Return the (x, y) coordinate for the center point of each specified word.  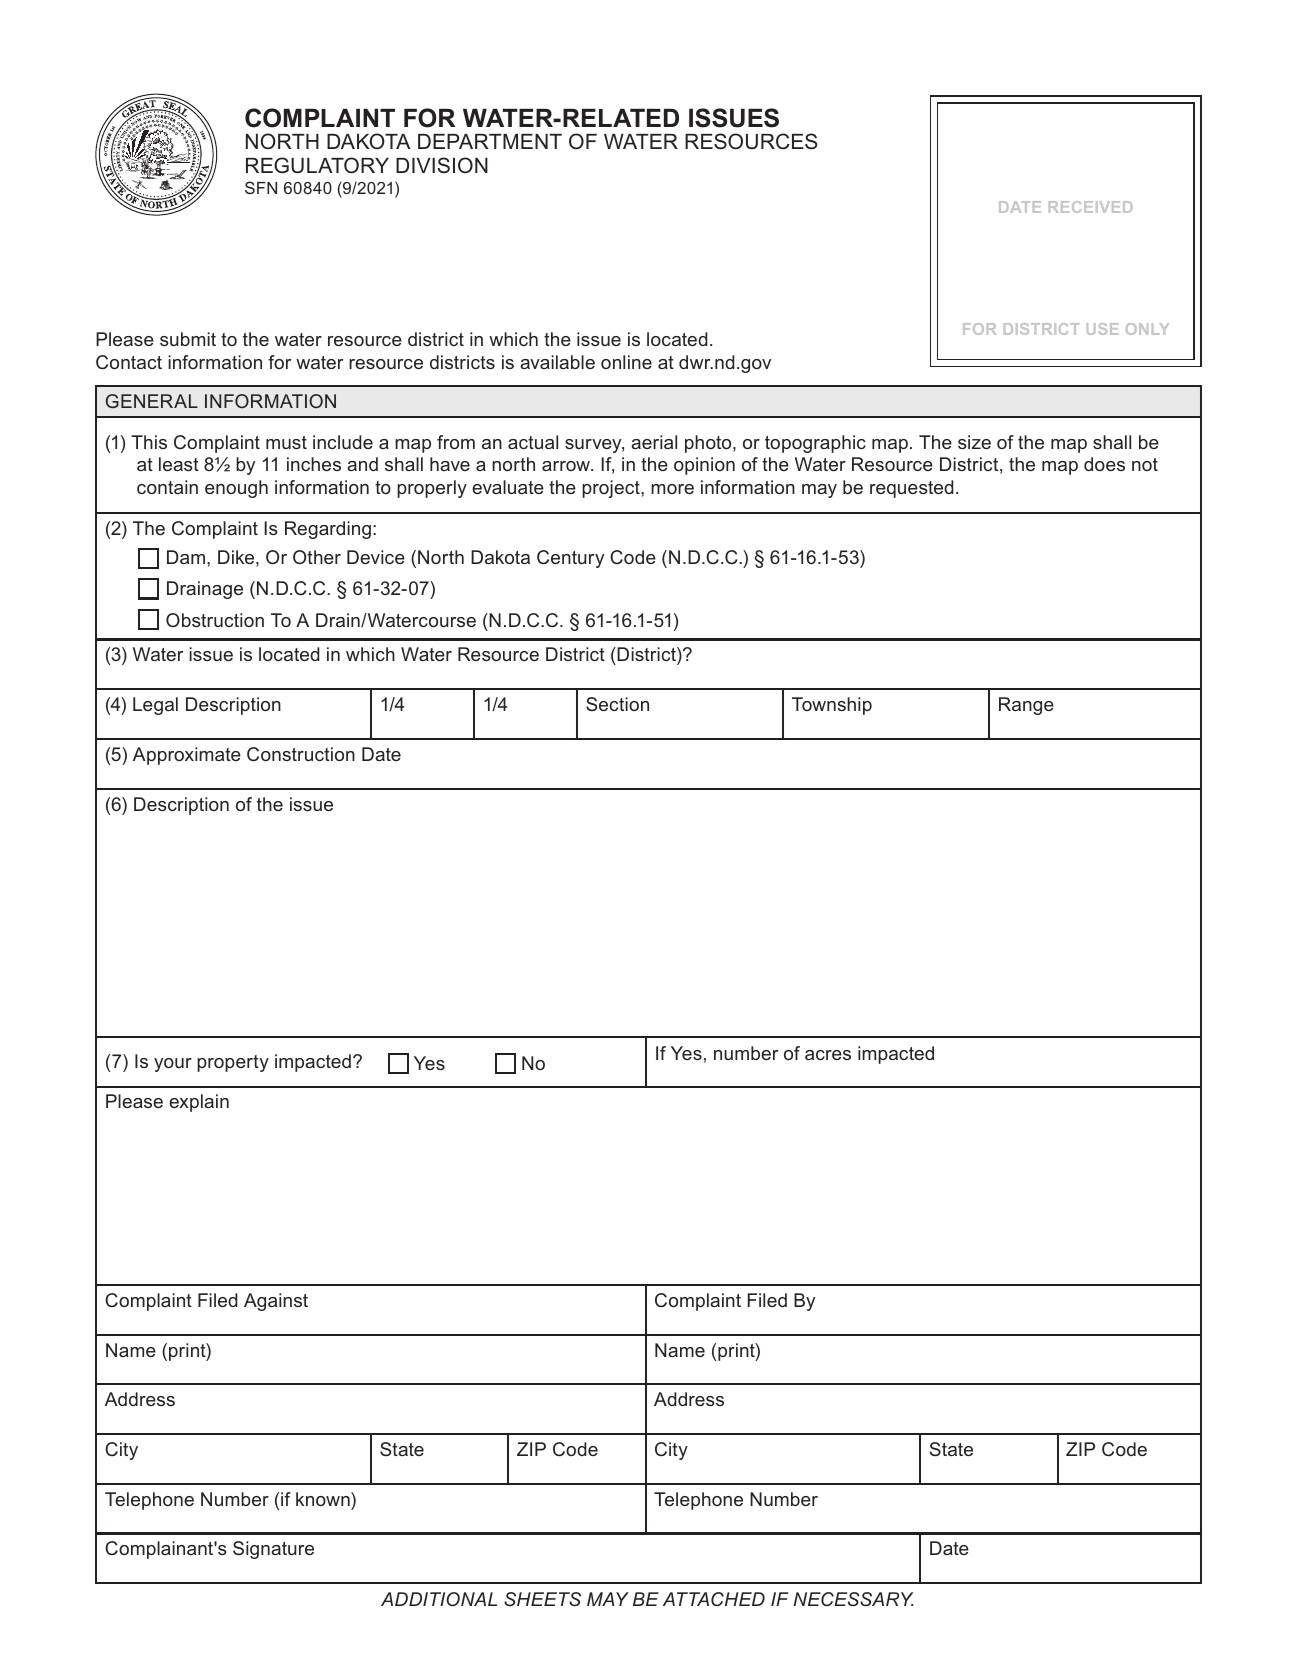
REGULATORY (317, 165)
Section (617, 704)
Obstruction (215, 620)
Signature (273, 1550)
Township (832, 706)
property (233, 1063)
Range (1026, 706)
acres (828, 1055)
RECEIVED (1091, 207)
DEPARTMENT (490, 141)
